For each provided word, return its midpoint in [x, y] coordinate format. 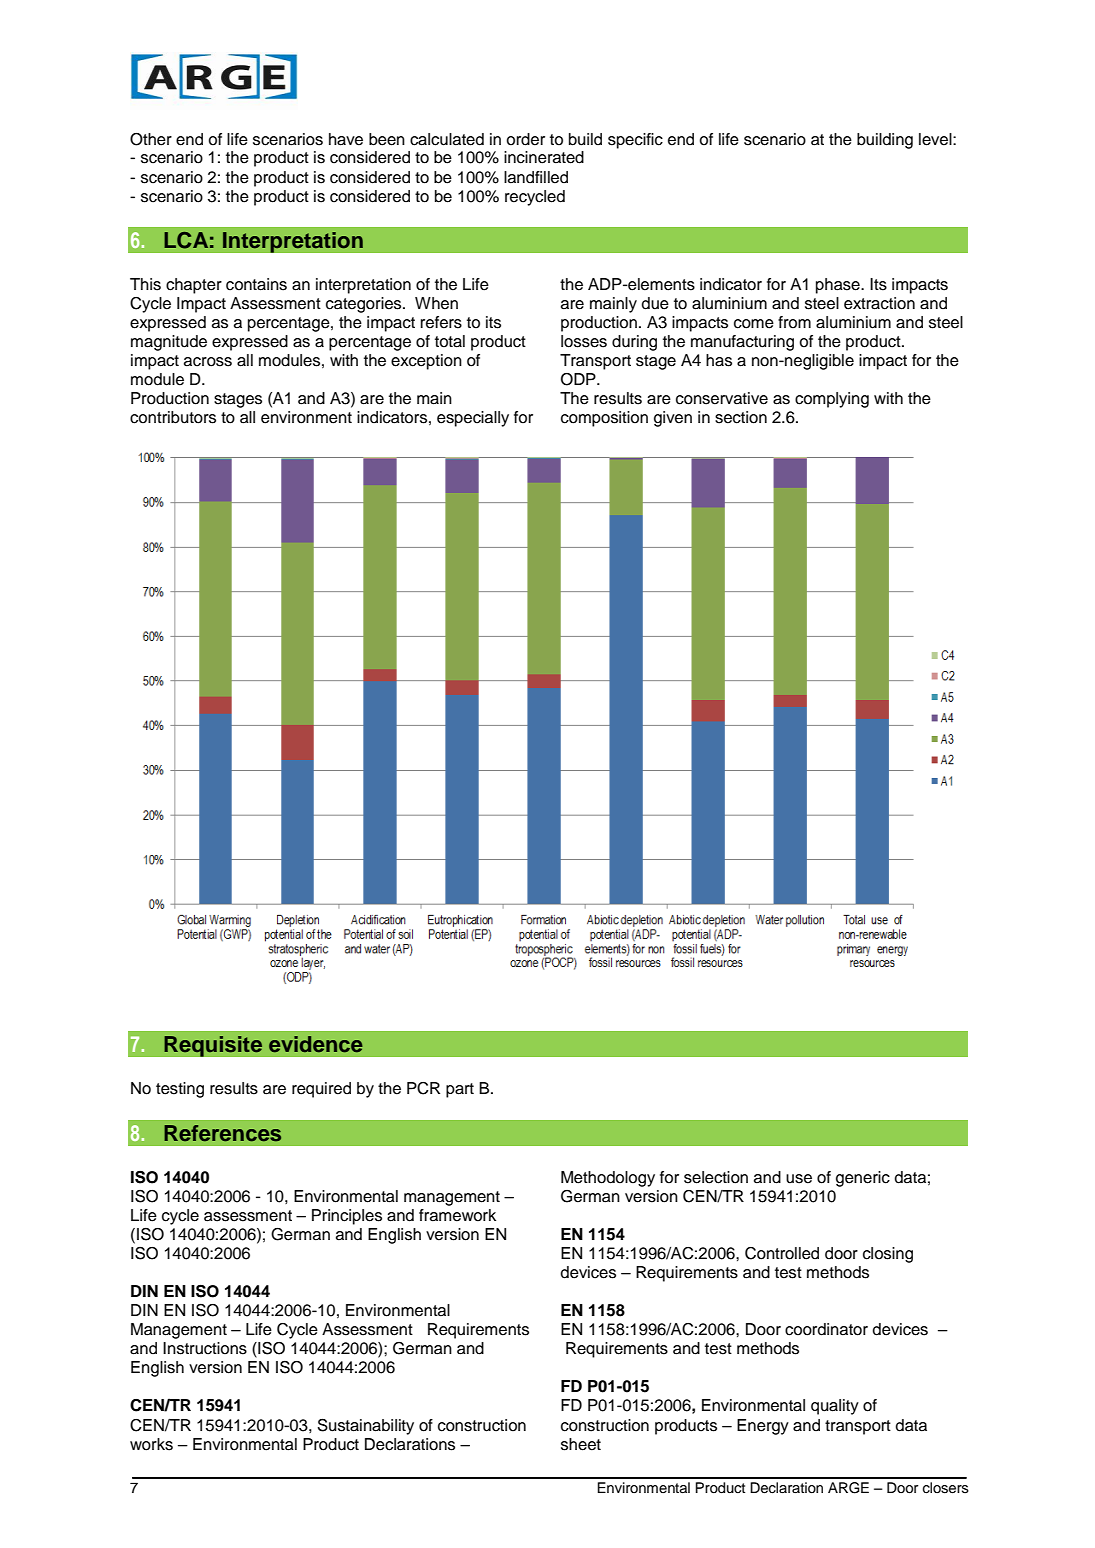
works [151, 1444]
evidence [316, 1044]
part [460, 1090]
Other [151, 139]
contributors [173, 417]
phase [839, 286]
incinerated [544, 157]
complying [832, 400]
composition [604, 419]
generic [863, 1179]
